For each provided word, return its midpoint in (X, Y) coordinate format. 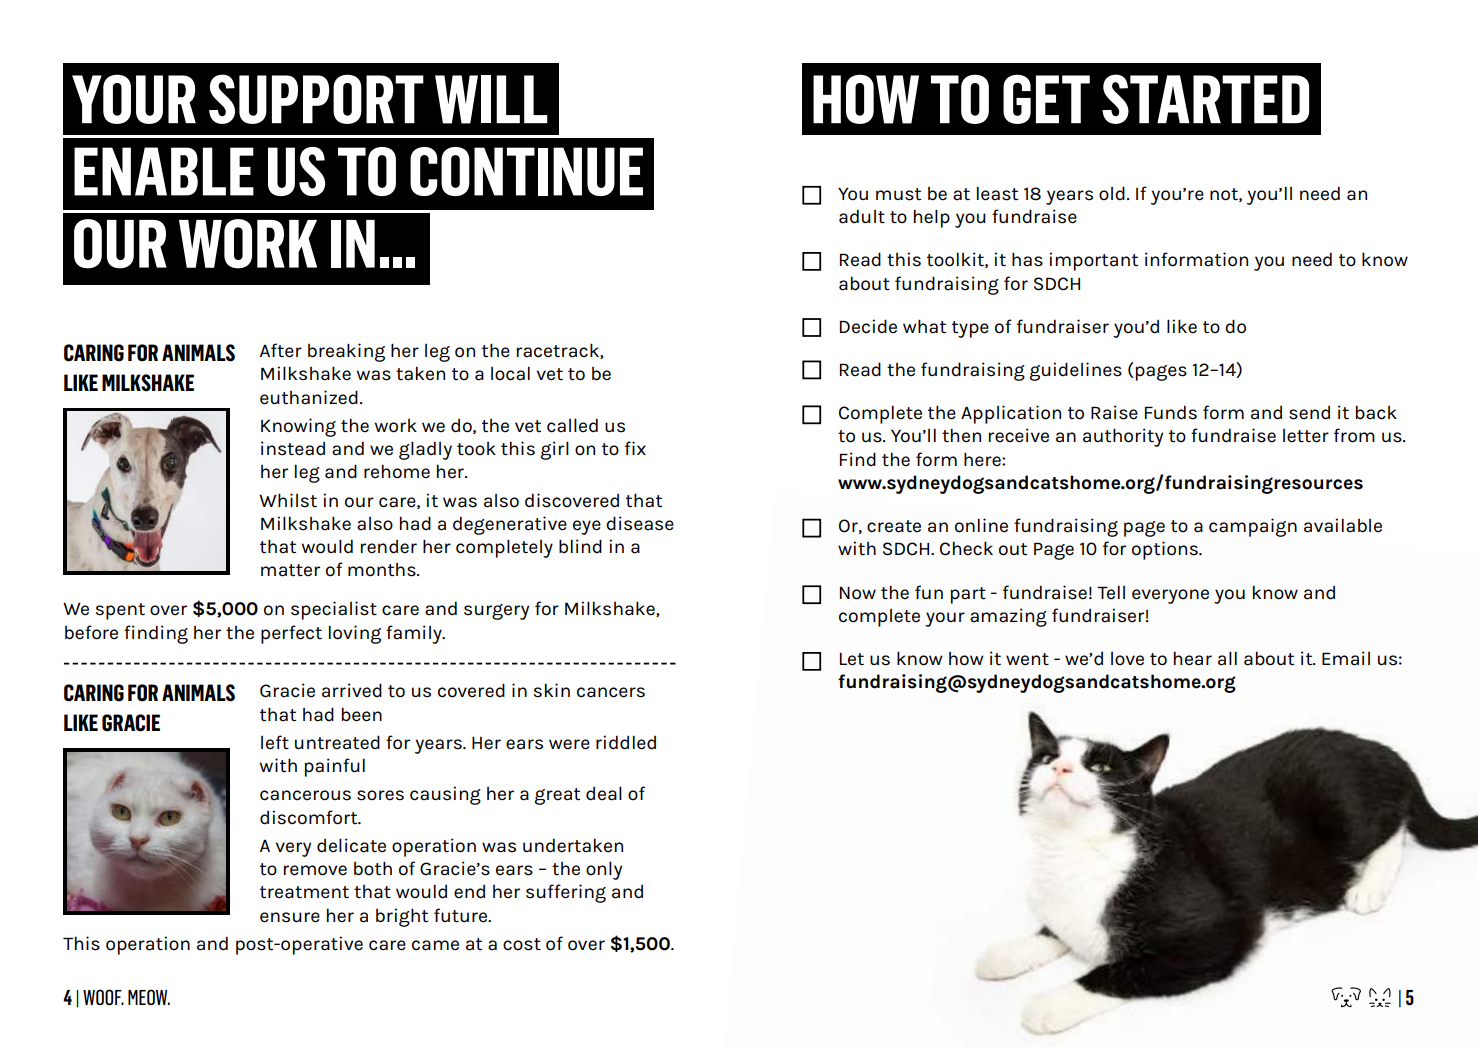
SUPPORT (316, 99)
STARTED (1205, 99)
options (1166, 550)
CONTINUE (526, 171)
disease (640, 523)
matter (290, 570)
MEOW (149, 997)
